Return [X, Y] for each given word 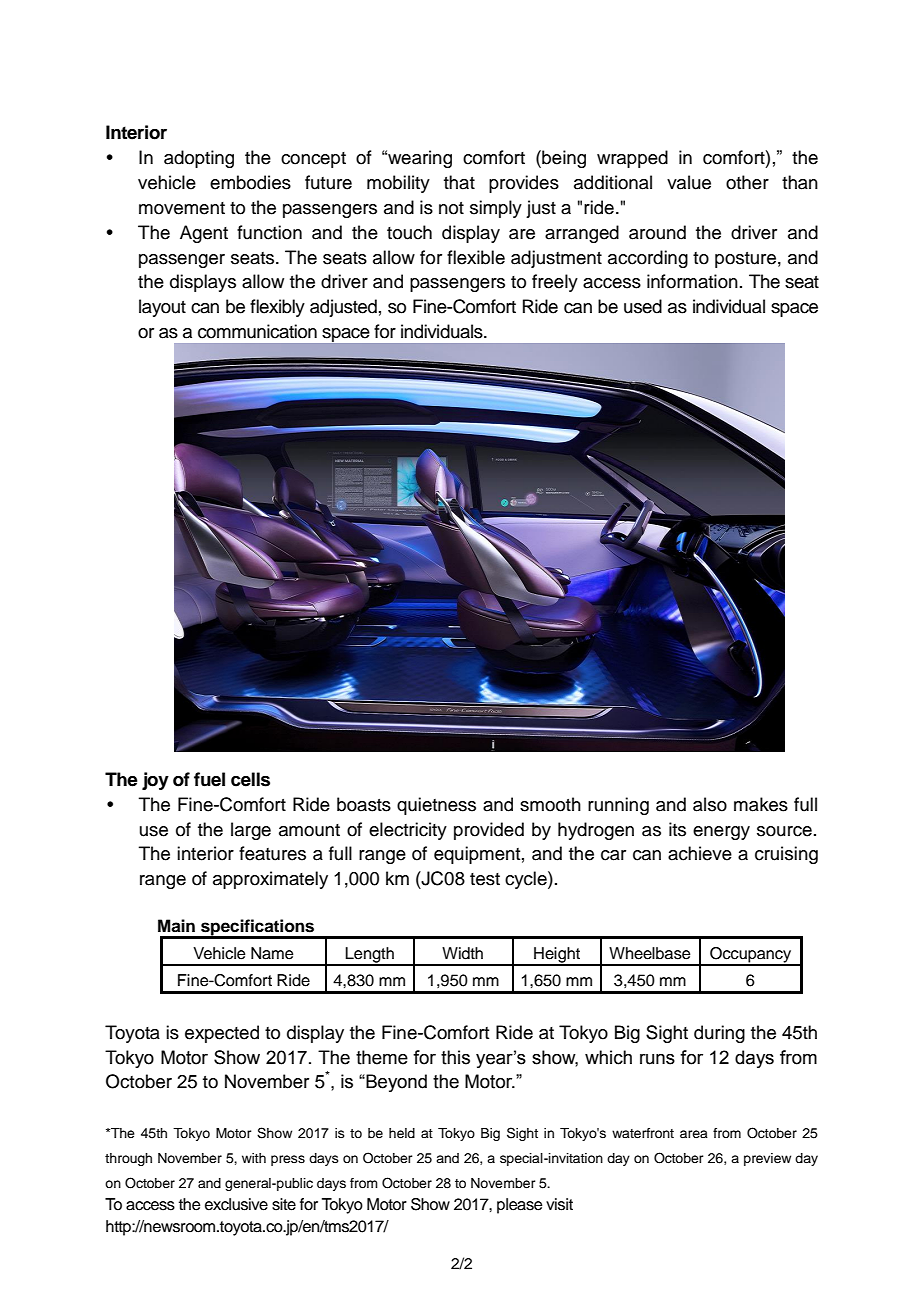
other [747, 182]
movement [182, 208]
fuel [209, 779]
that [459, 182]
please [520, 1206]
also [710, 804]
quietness [436, 806]
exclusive [236, 1204]
